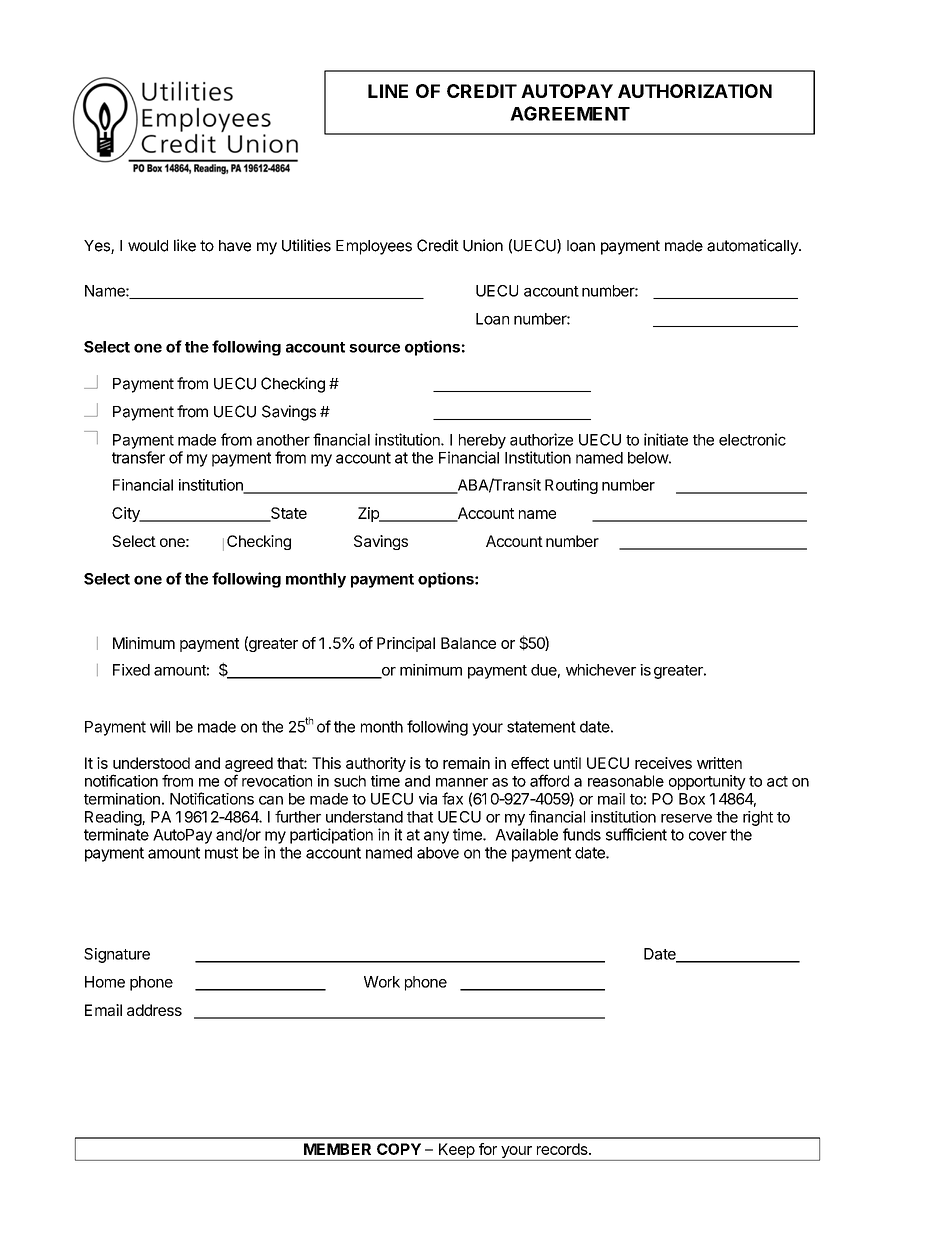 This document has height=1233, width=952. What do you see at coordinates (151, 763) in the document?
I see `understood` at bounding box center [151, 763].
